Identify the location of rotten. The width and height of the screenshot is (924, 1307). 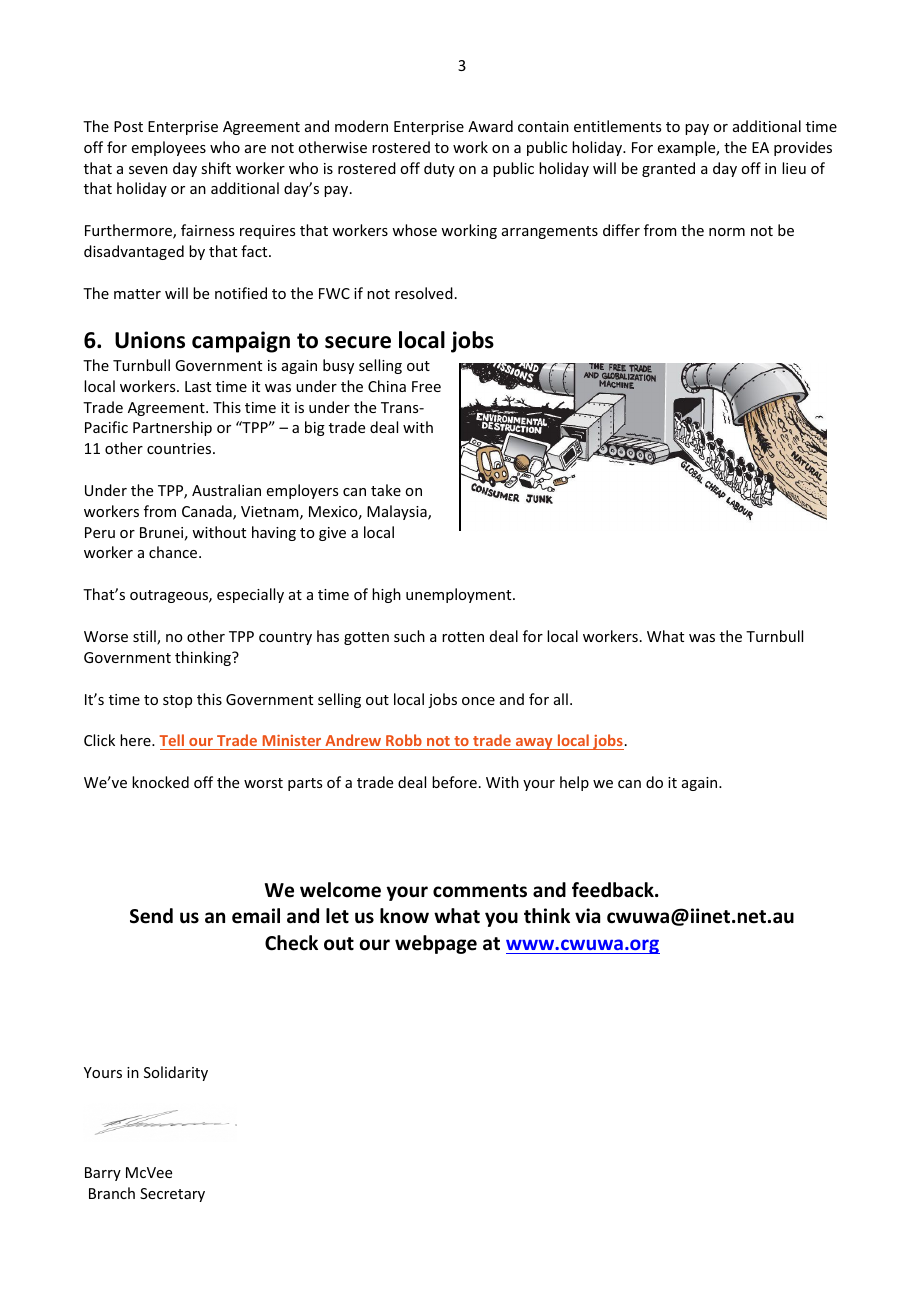
(463, 637).
